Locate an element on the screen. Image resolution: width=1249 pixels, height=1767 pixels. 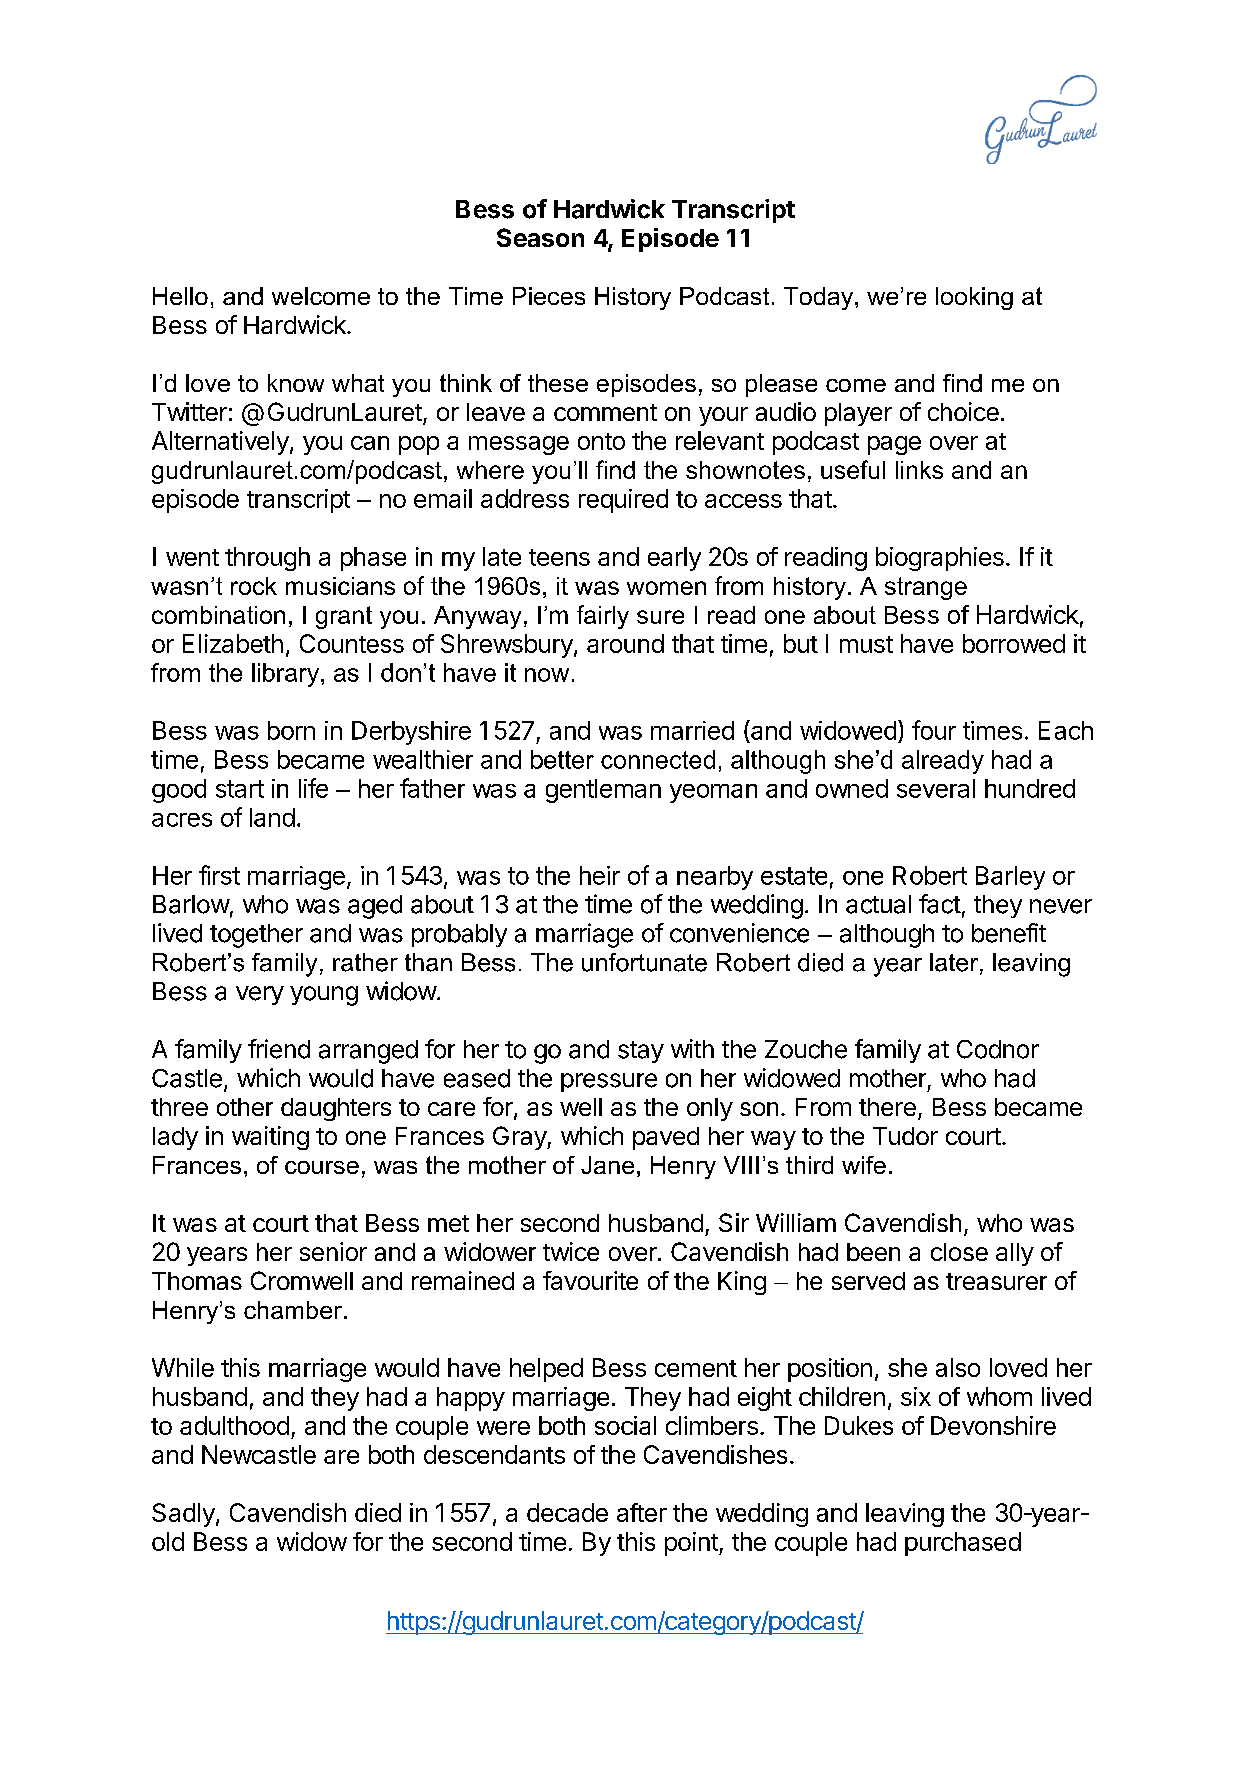
life is located at coordinates (313, 788).
